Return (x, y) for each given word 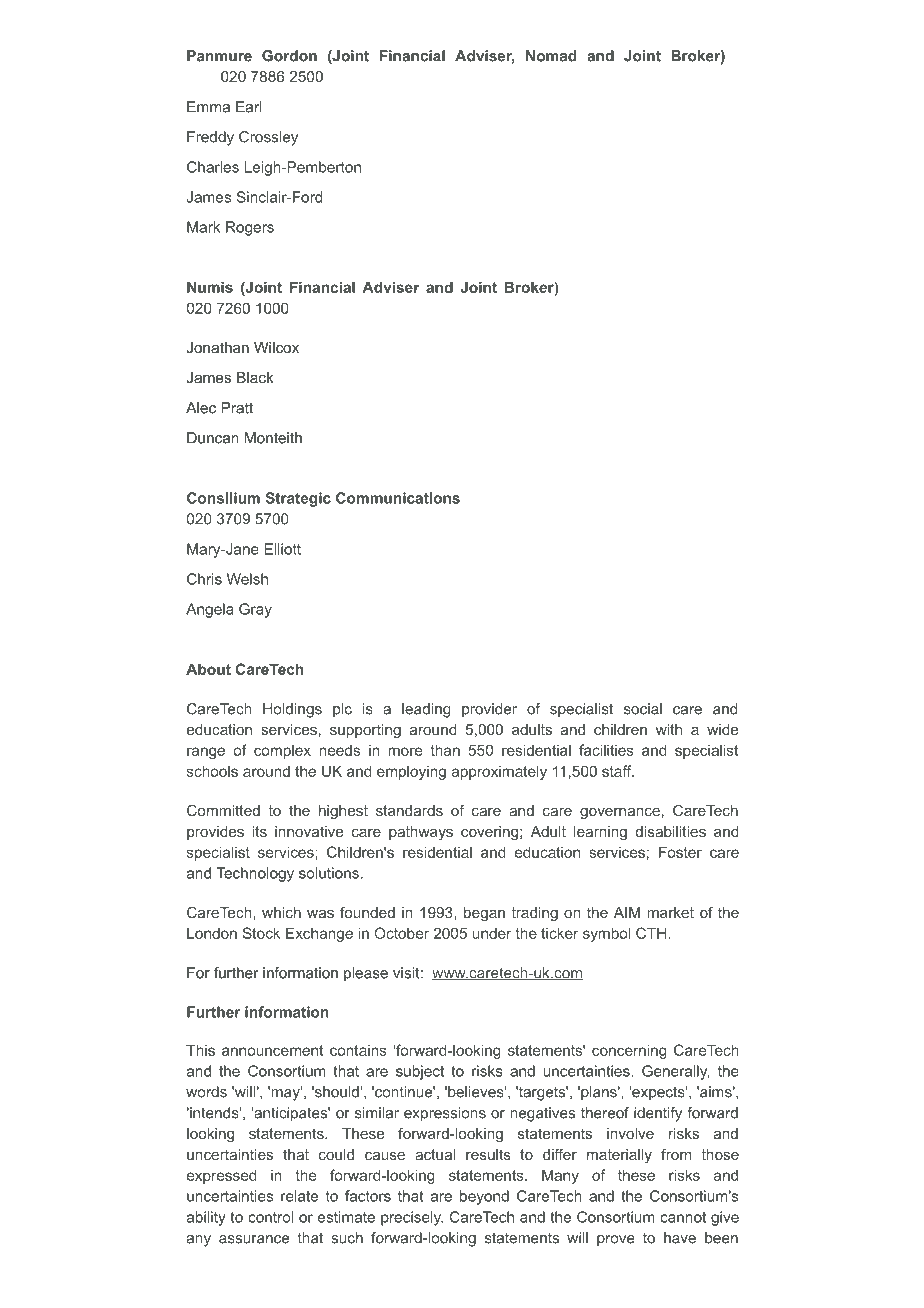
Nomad (551, 56)
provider (489, 710)
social (643, 709)
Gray (255, 610)
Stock (261, 933)
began (484, 914)
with (669, 729)
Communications (398, 498)
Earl (249, 107)
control (270, 1217)
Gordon (289, 56)
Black (255, 377)
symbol (606, 934)
